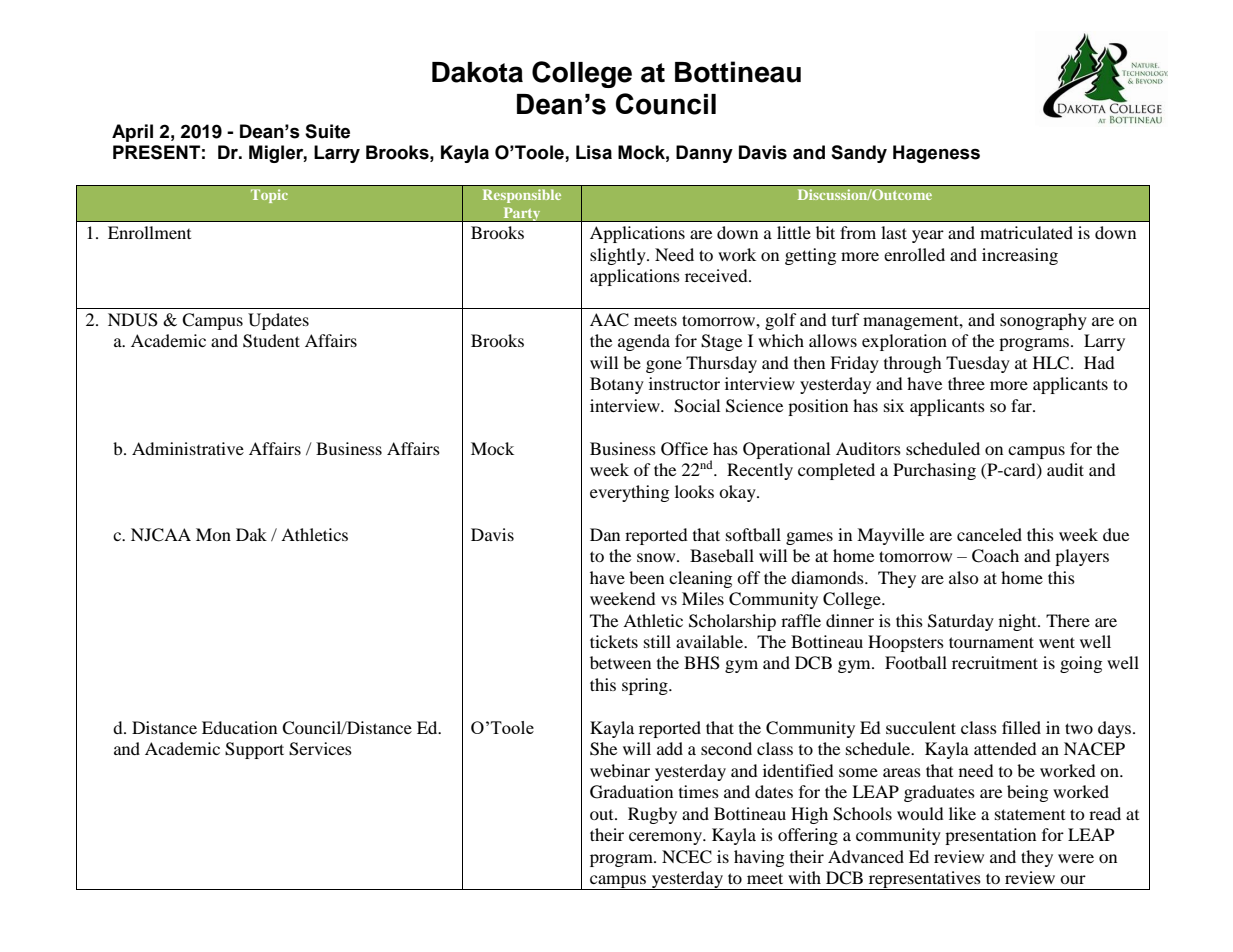 The image size is (1233, 952). What do you see at coordinates (644, 342) in the screenshot?
I see `agenda` at bounding box center [644, 342].
